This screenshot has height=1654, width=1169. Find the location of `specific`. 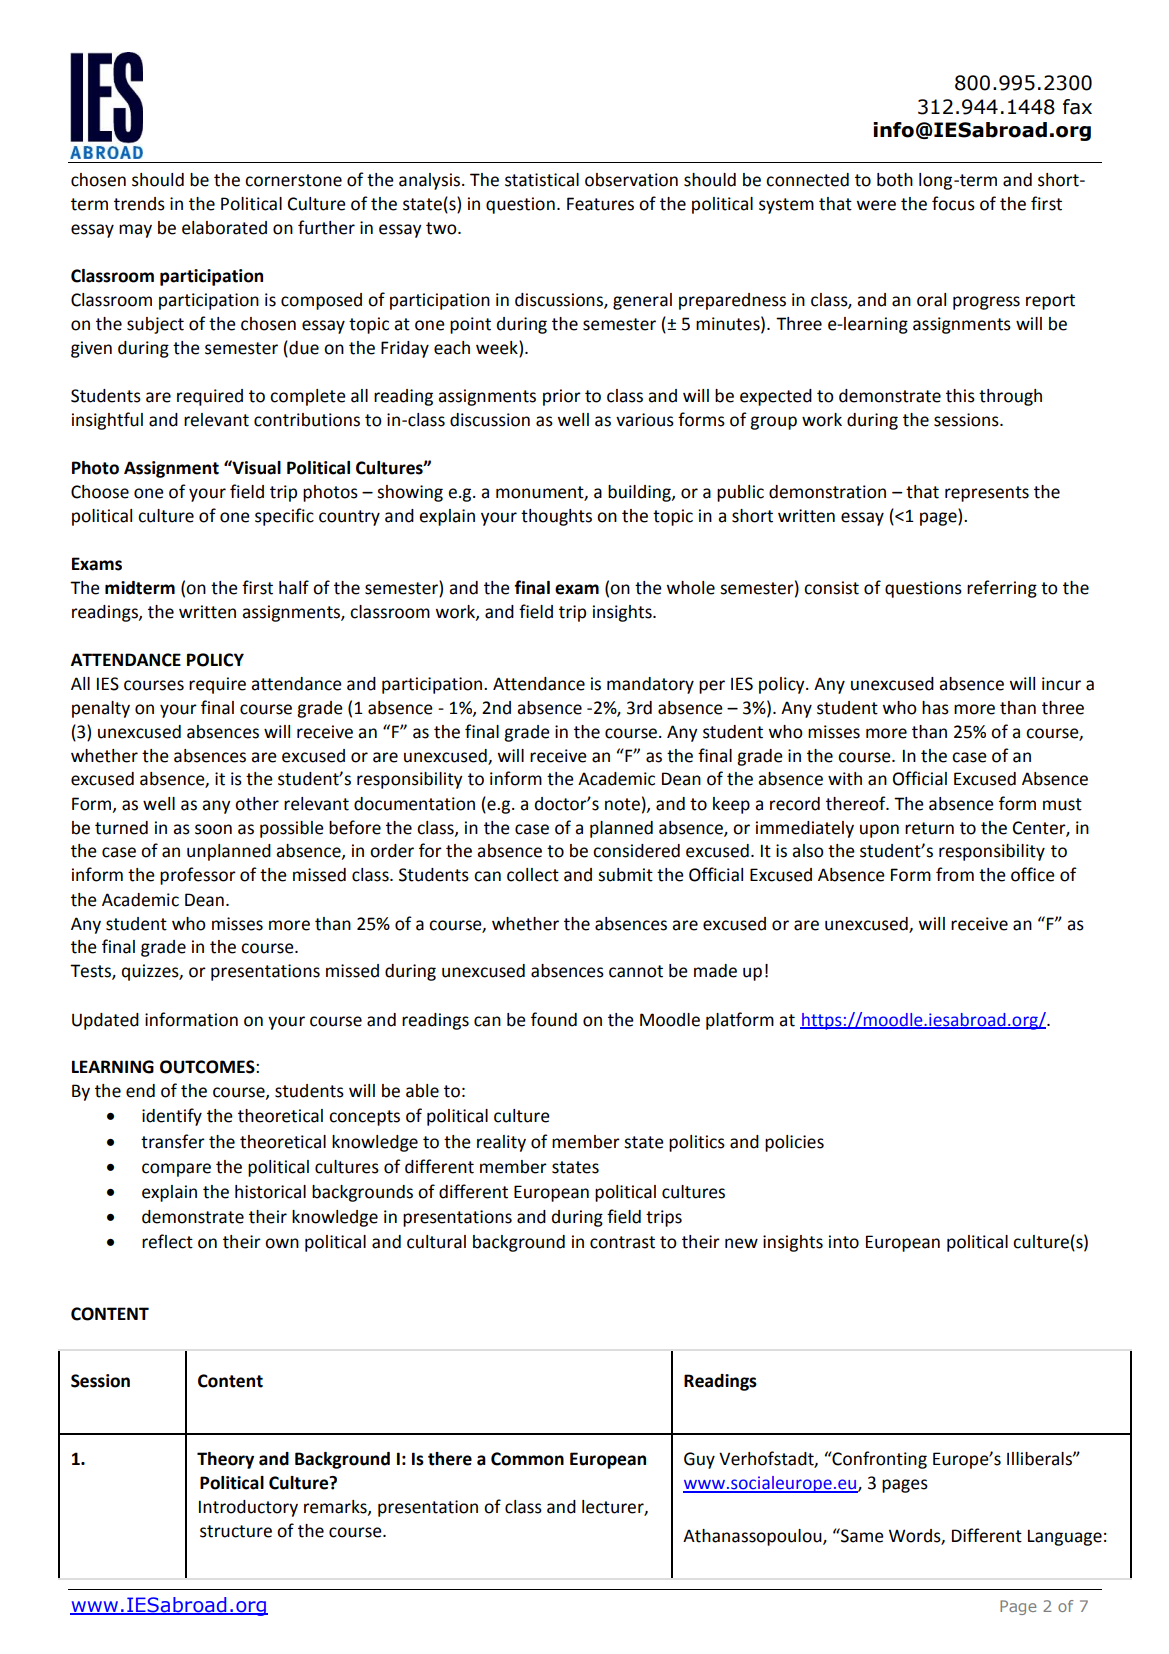

specific is located at coordinates (284, 517).
